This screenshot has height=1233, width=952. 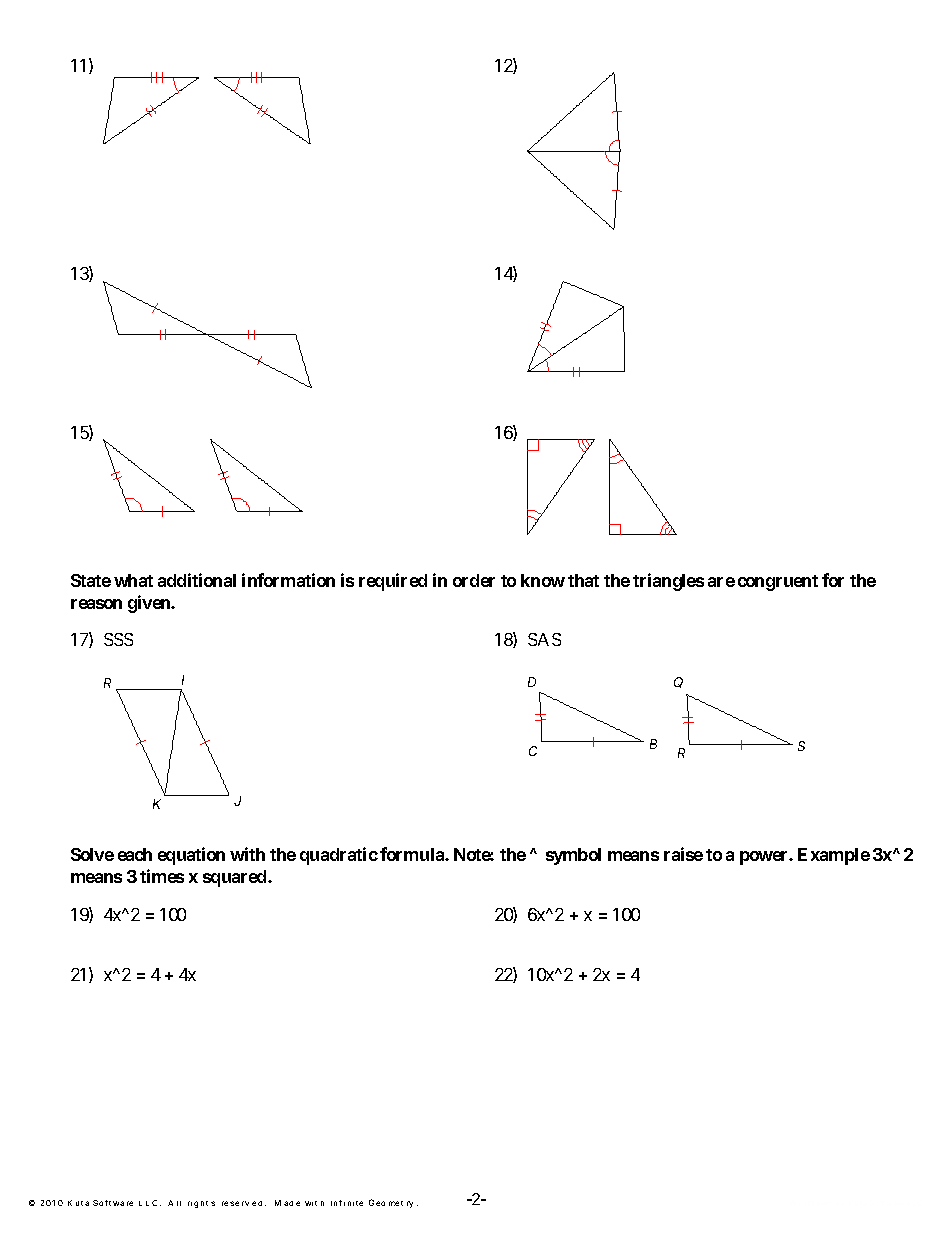 What do you see at coordinates (247, 854) in the screenshot?
I see `with` at bounding box center [247, 854].
